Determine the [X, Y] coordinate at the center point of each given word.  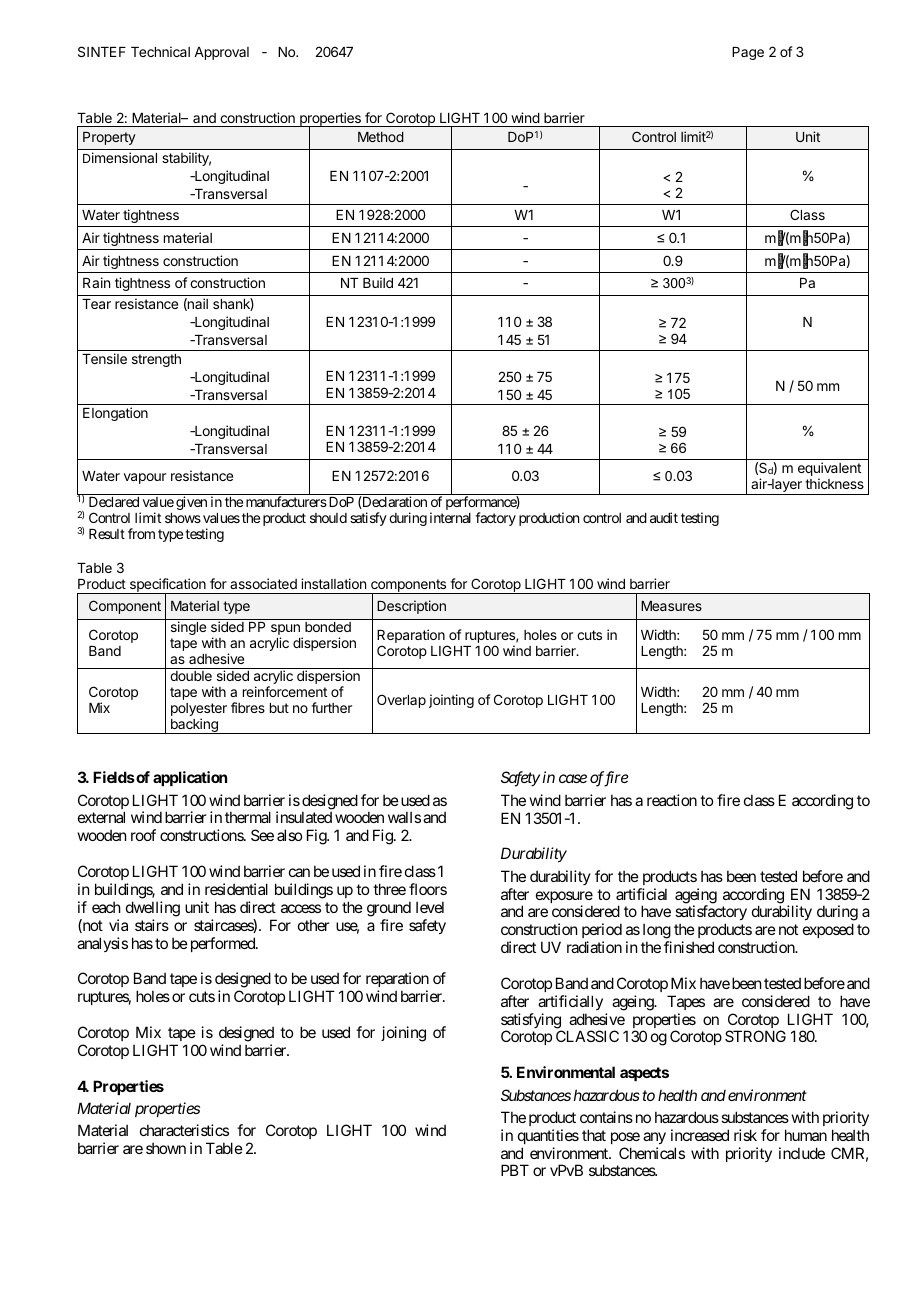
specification [167, 586]
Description [411, 607]
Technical [160, 51]
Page [748, 53]
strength [156, 360]
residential [236, 889]
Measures [671, 606]
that [594, 1135]
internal [450, 517]
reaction [672, 800]
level [430, 907]
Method [381, 137]
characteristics [184, 1130]
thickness [834, 483]
